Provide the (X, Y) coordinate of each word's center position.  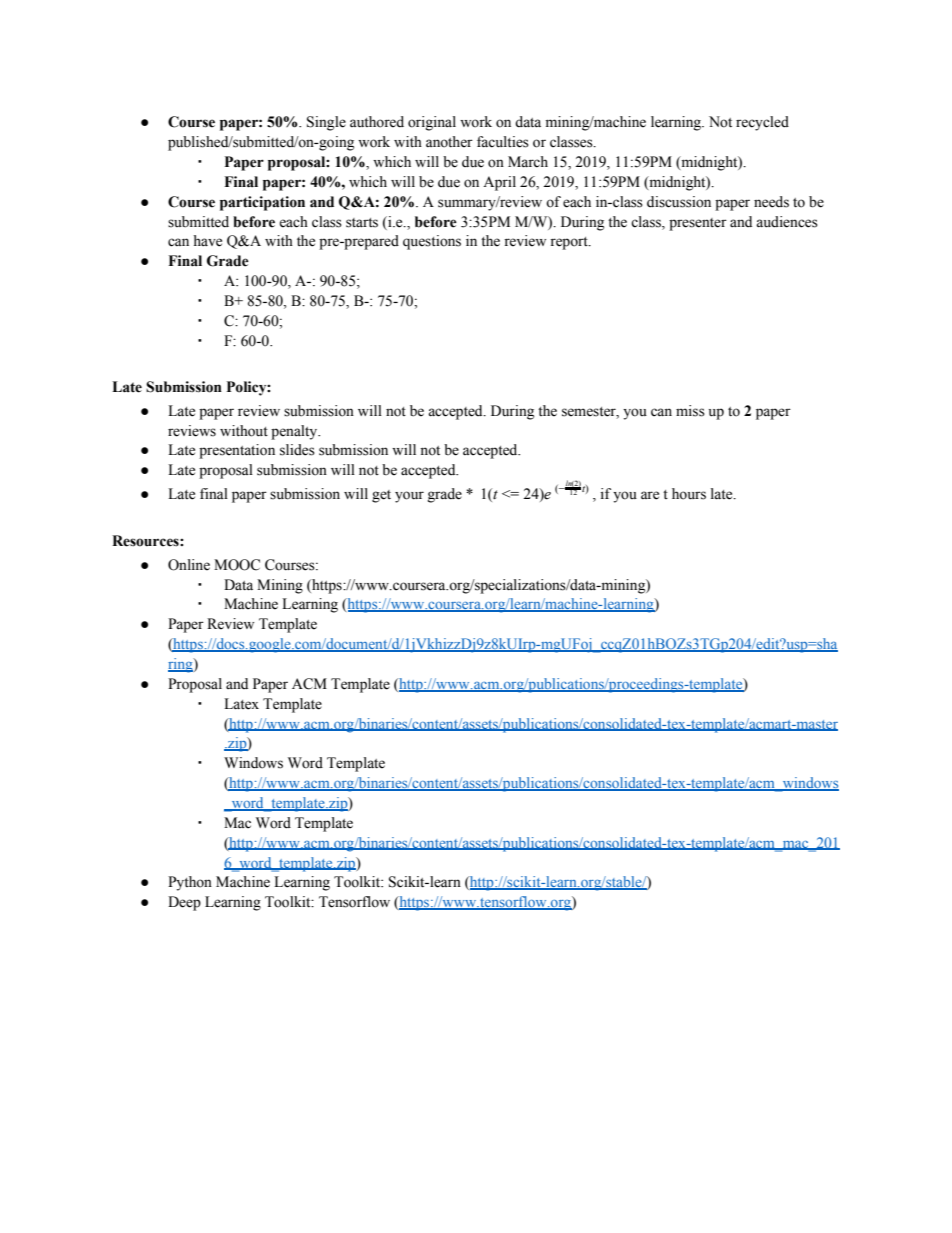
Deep (184, 903)
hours (689, 494)
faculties (503, 142)
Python (190, 883)
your (409, 497)
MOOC (237, 565)
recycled (762, 123)
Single (326, 123)
